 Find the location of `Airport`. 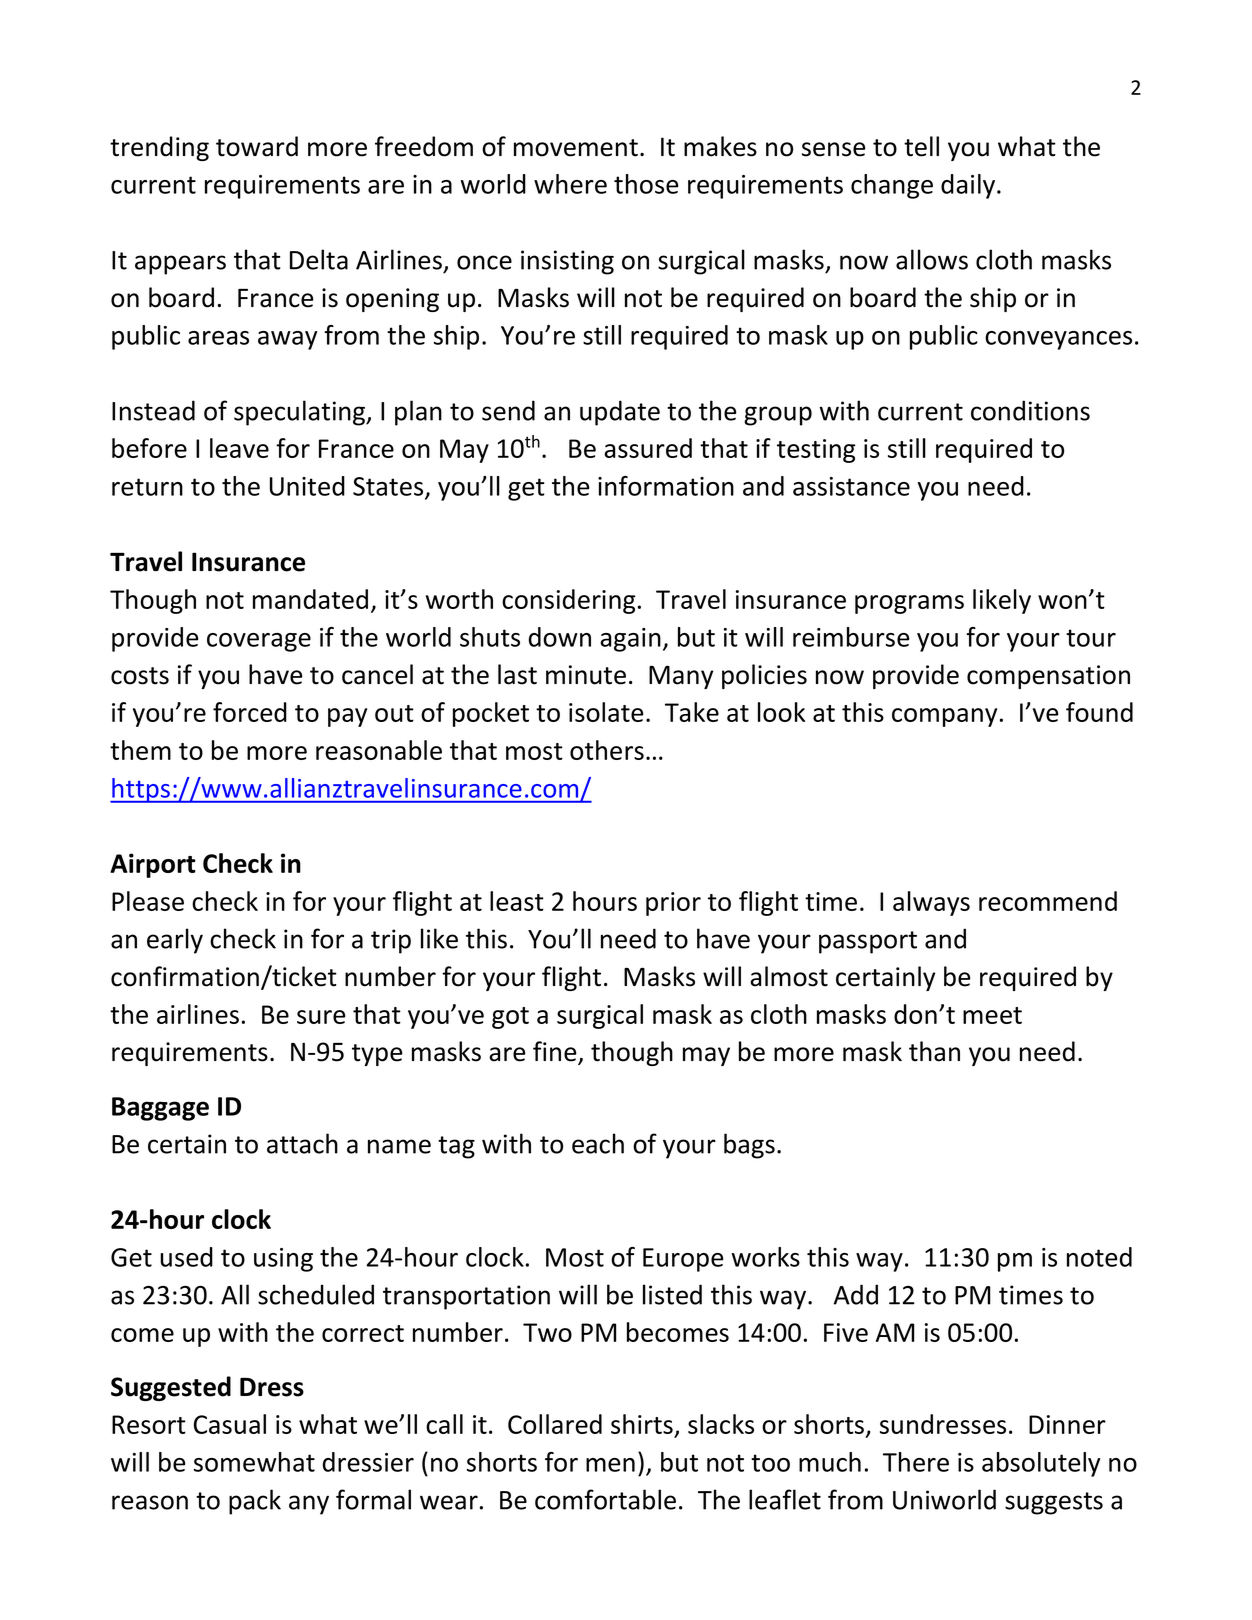

Airport is located at coordinates (153, 865).
